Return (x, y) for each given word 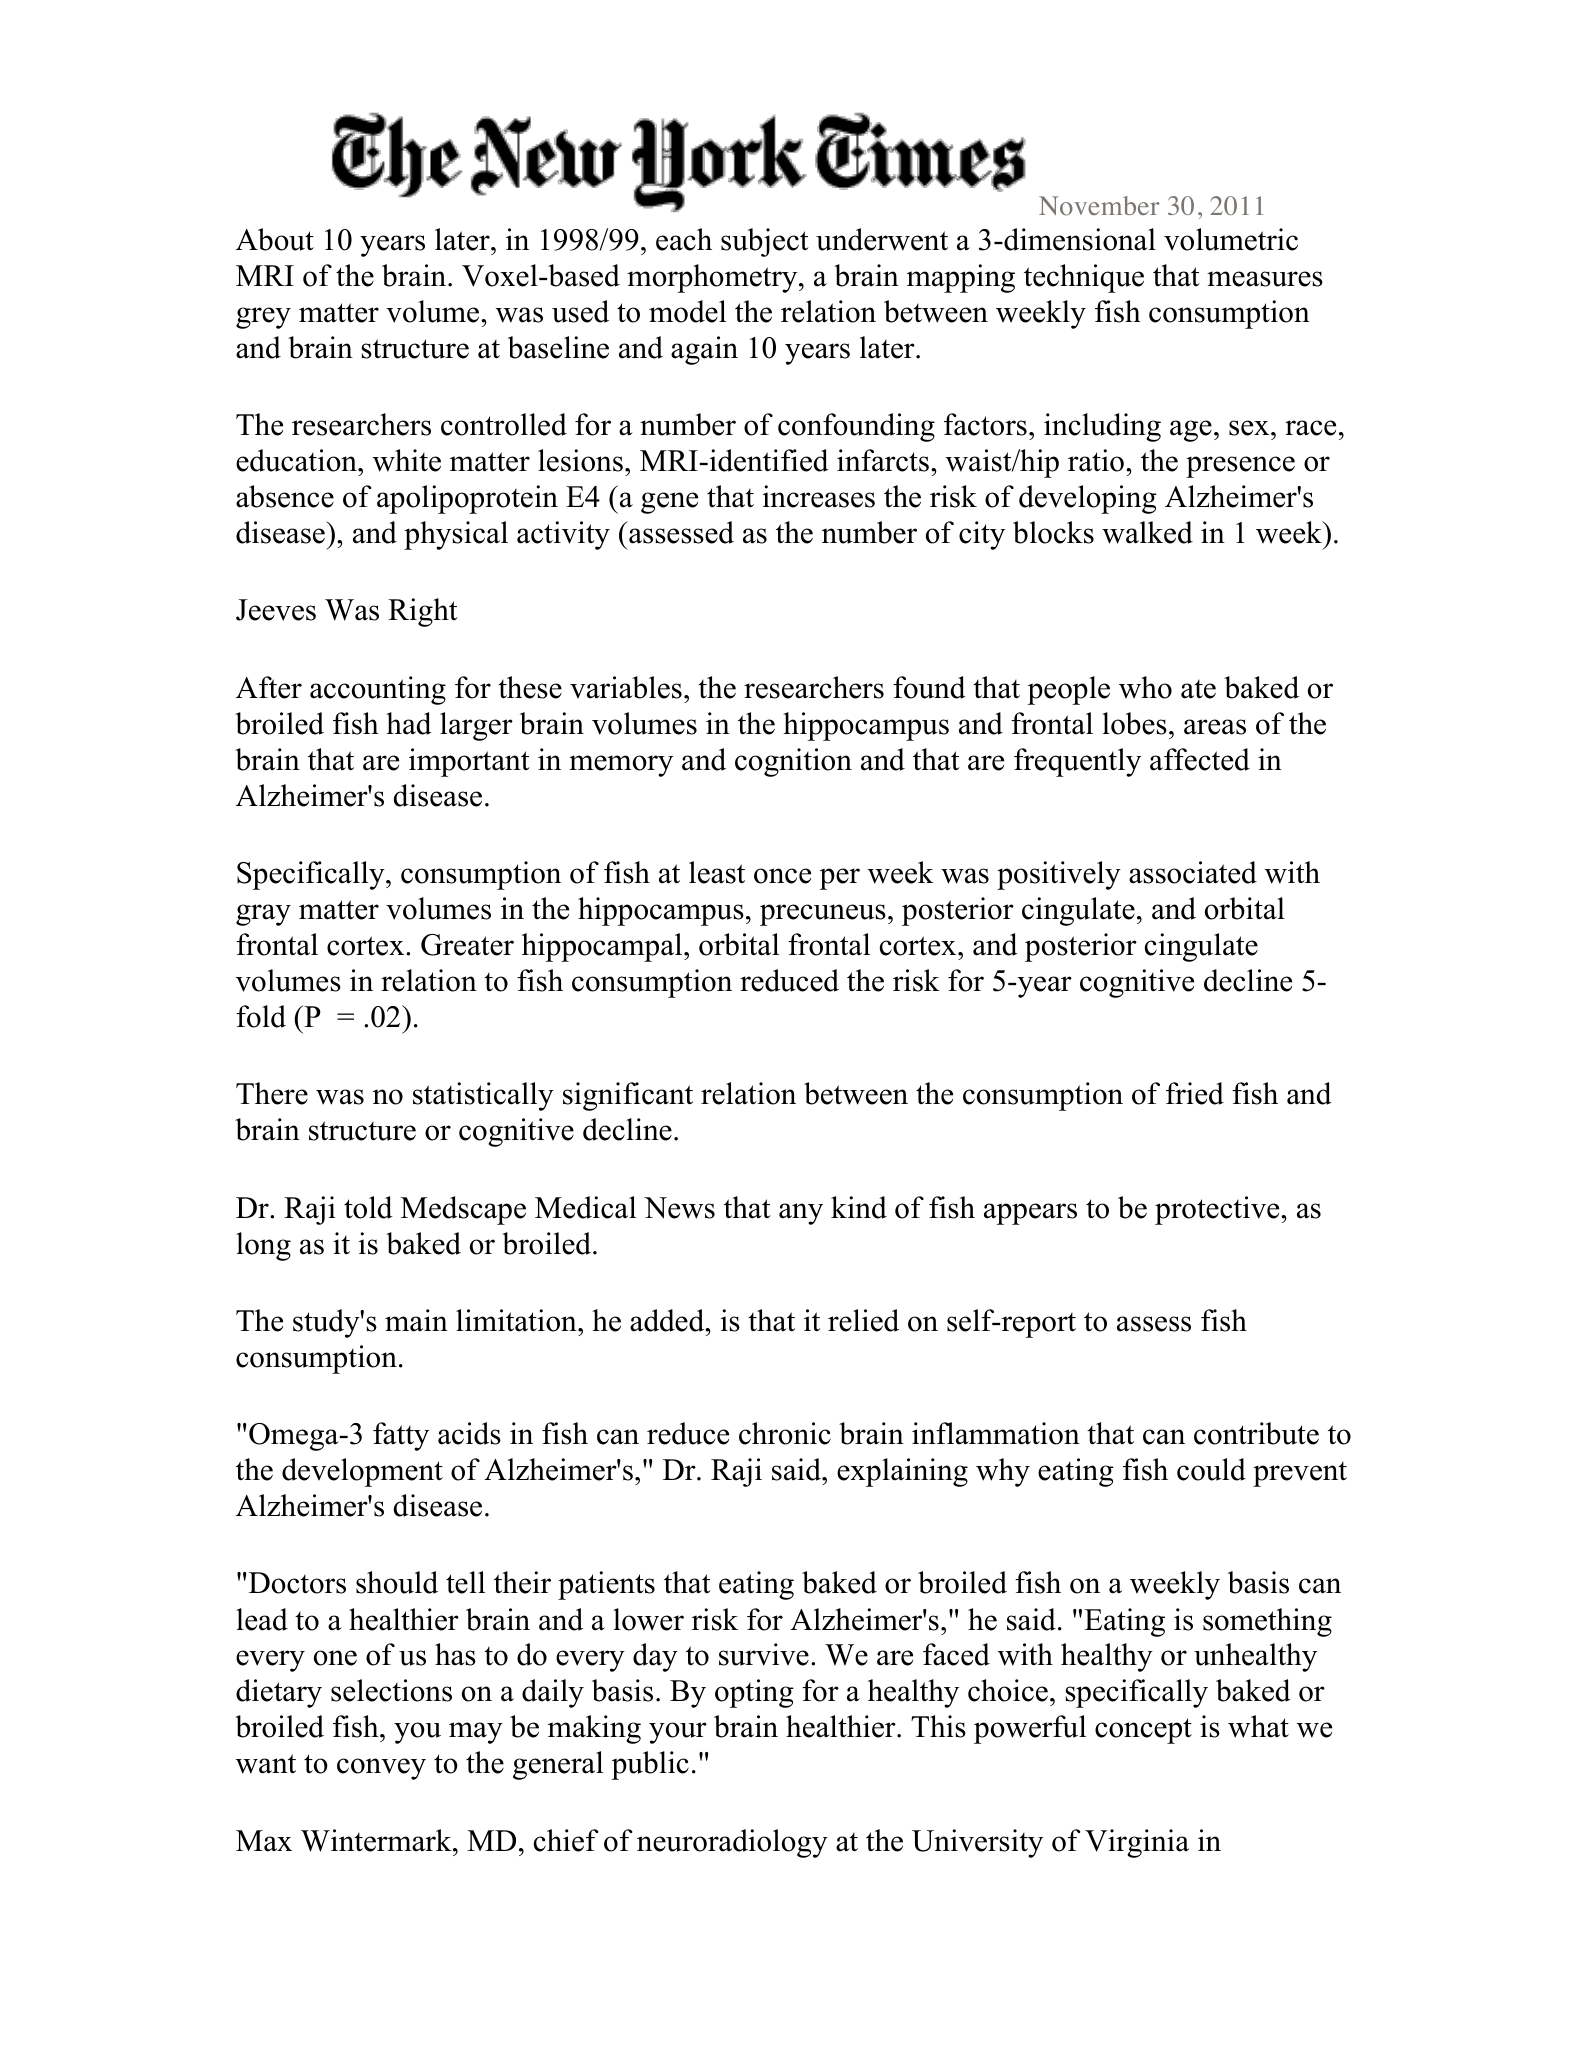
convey (381, 1769)
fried (1195, 1093)
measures (1265, 279)
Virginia (1137, 1843)
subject (765, 242)
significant (628, 1096)
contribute (1256, 1433)
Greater (467, 945)
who (1145, 687)
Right (423, 612)
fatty (401, 1436)
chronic (785, 1433)
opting (754, 1693)
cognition (793, 762)
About (275, 239)
